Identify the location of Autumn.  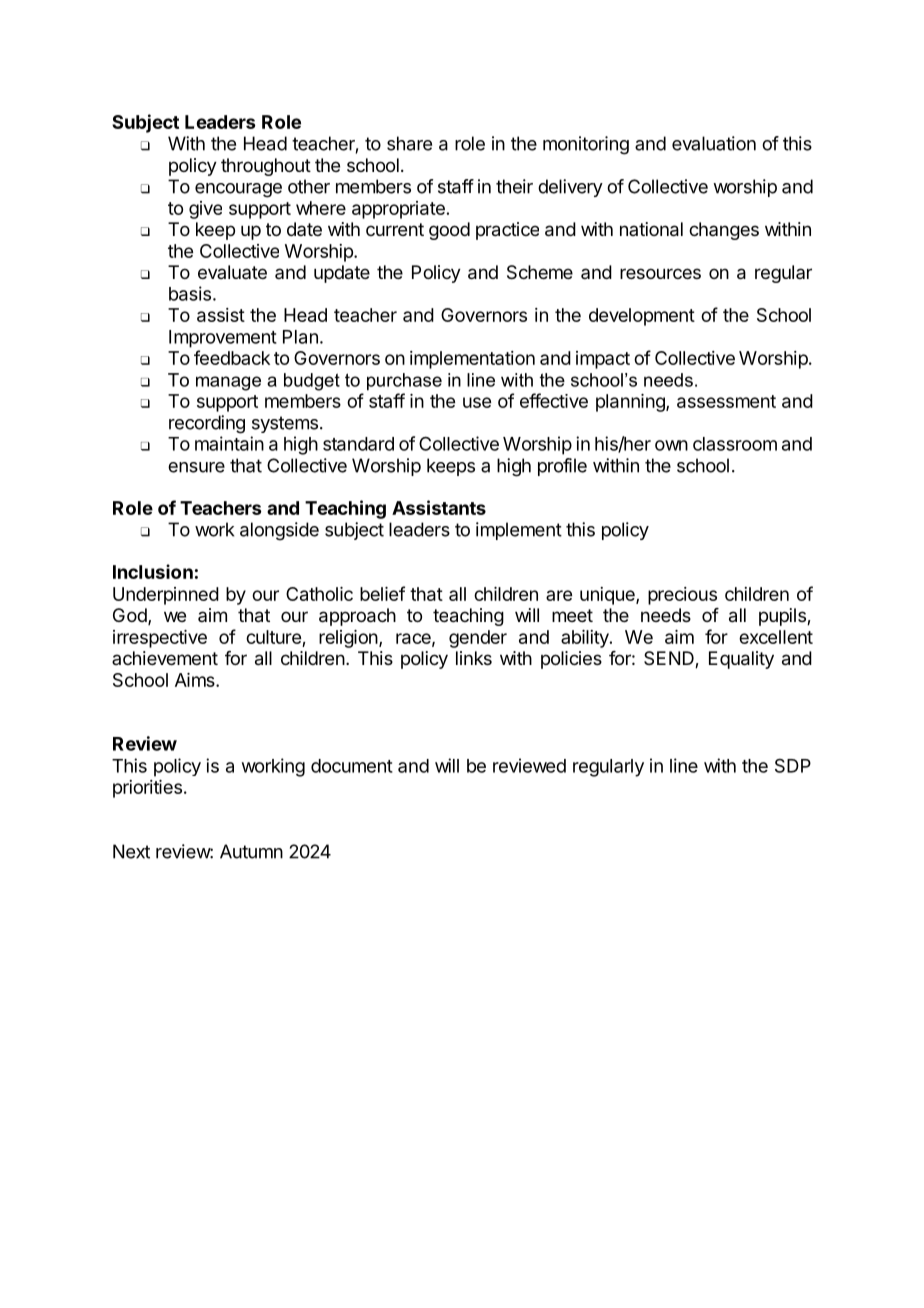
(251, 851).
